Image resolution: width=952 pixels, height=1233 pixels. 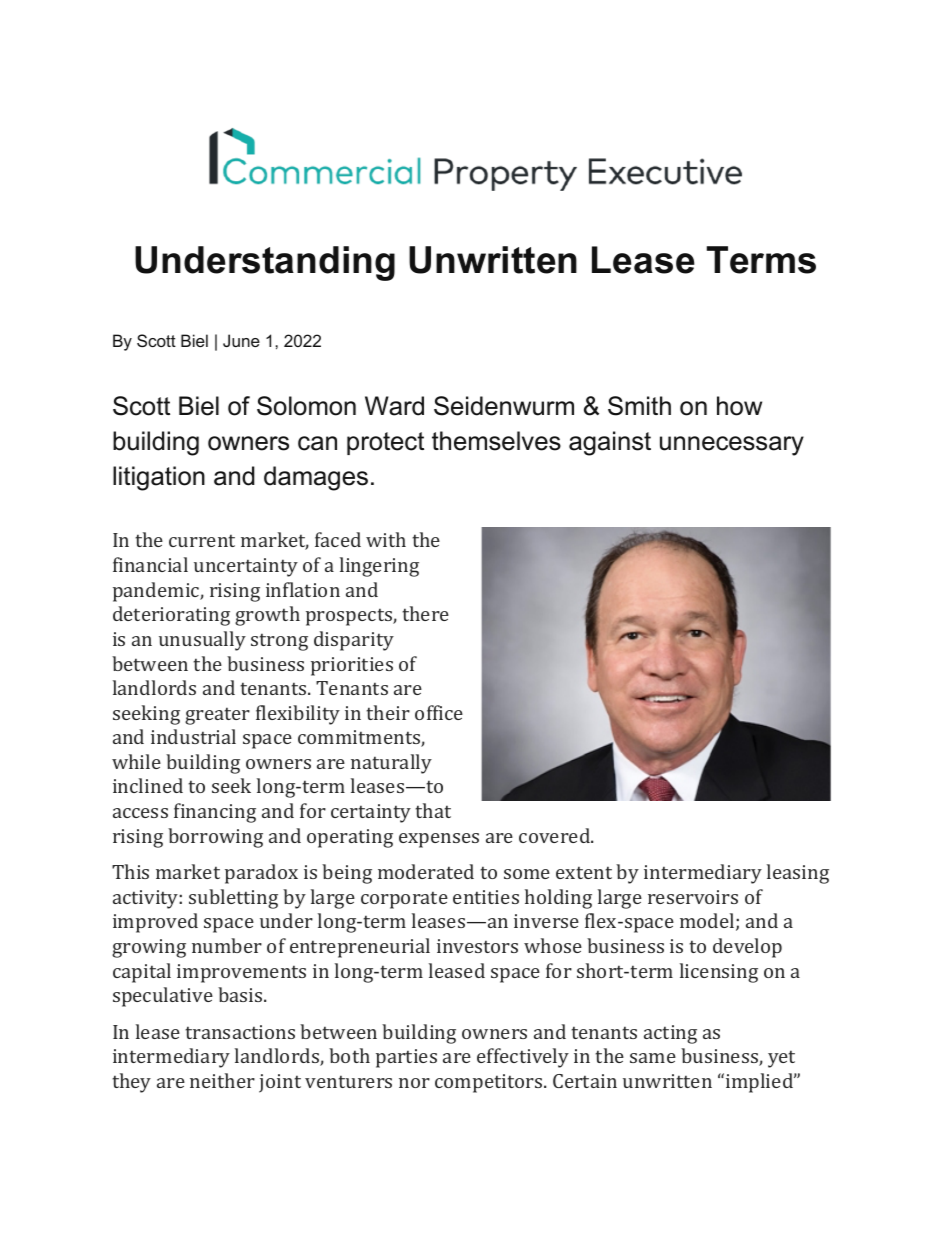 I want to click on greater, so click(x=217, y=716).
